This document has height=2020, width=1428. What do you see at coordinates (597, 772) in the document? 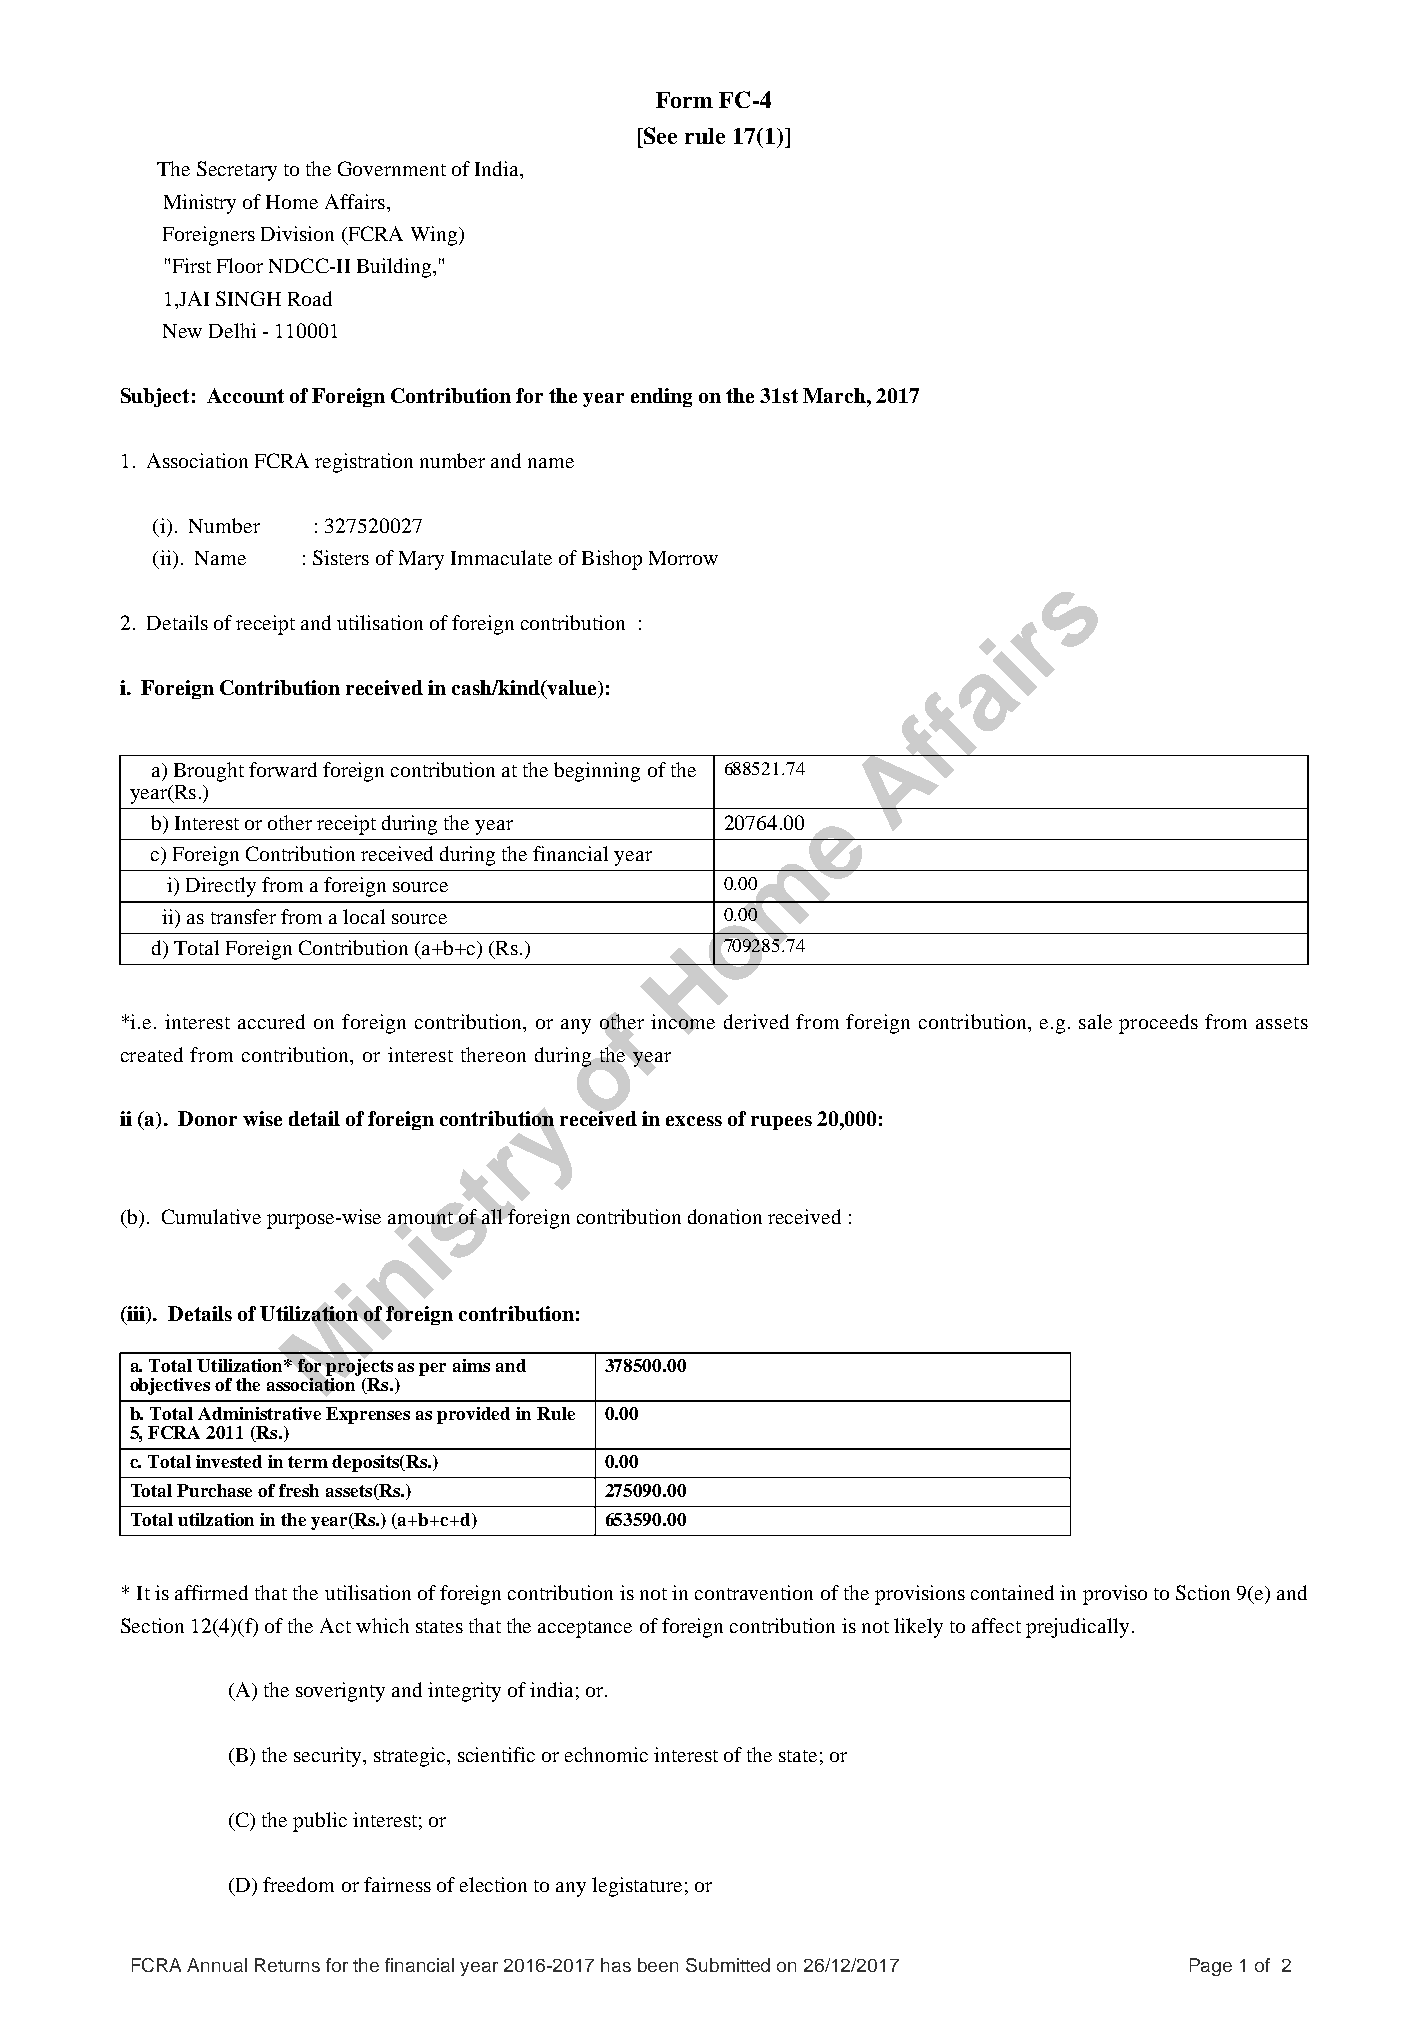
I see `beginning` at bounding box center [597, 772].
